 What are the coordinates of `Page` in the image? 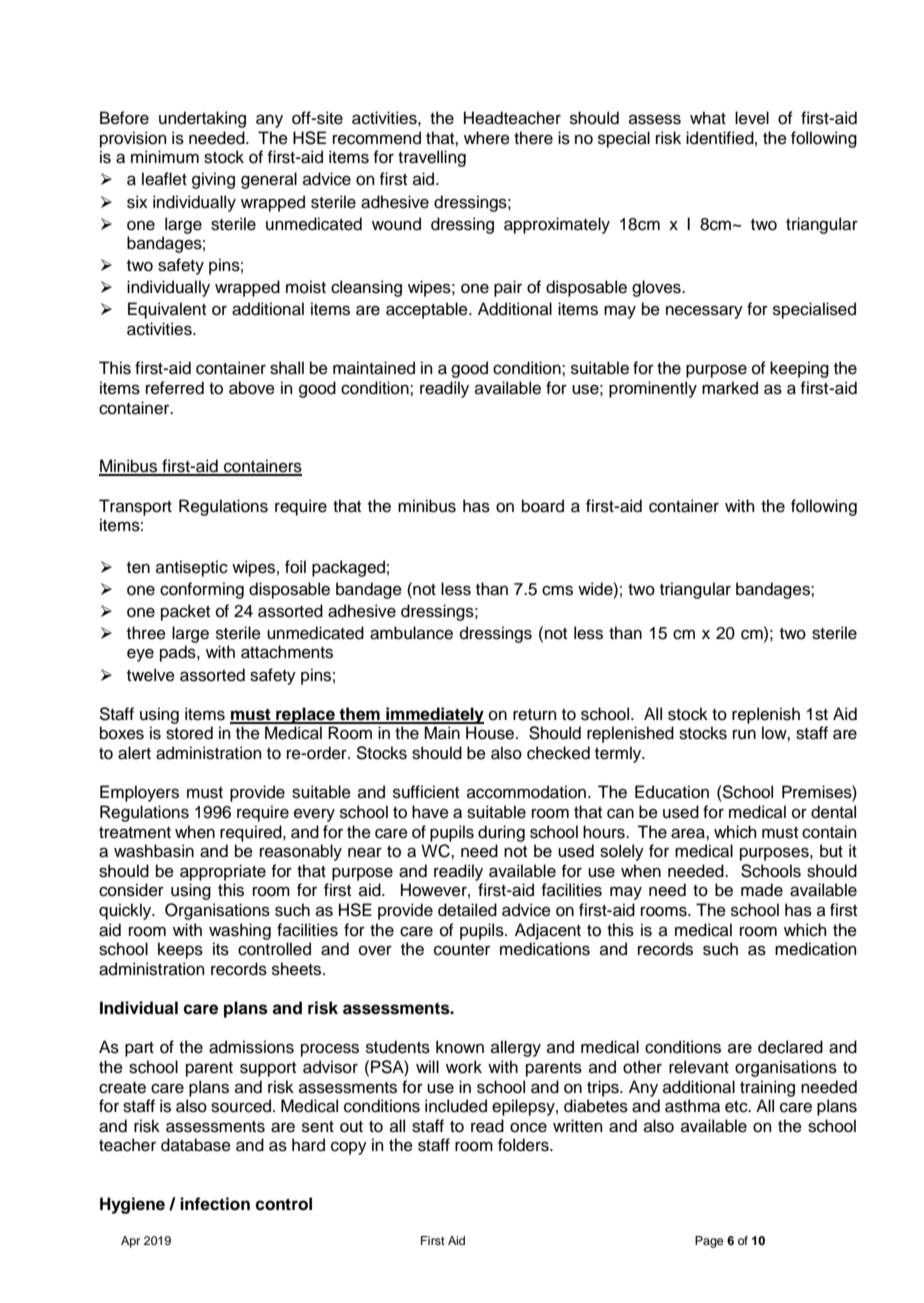 It's located at (709, 1242).
